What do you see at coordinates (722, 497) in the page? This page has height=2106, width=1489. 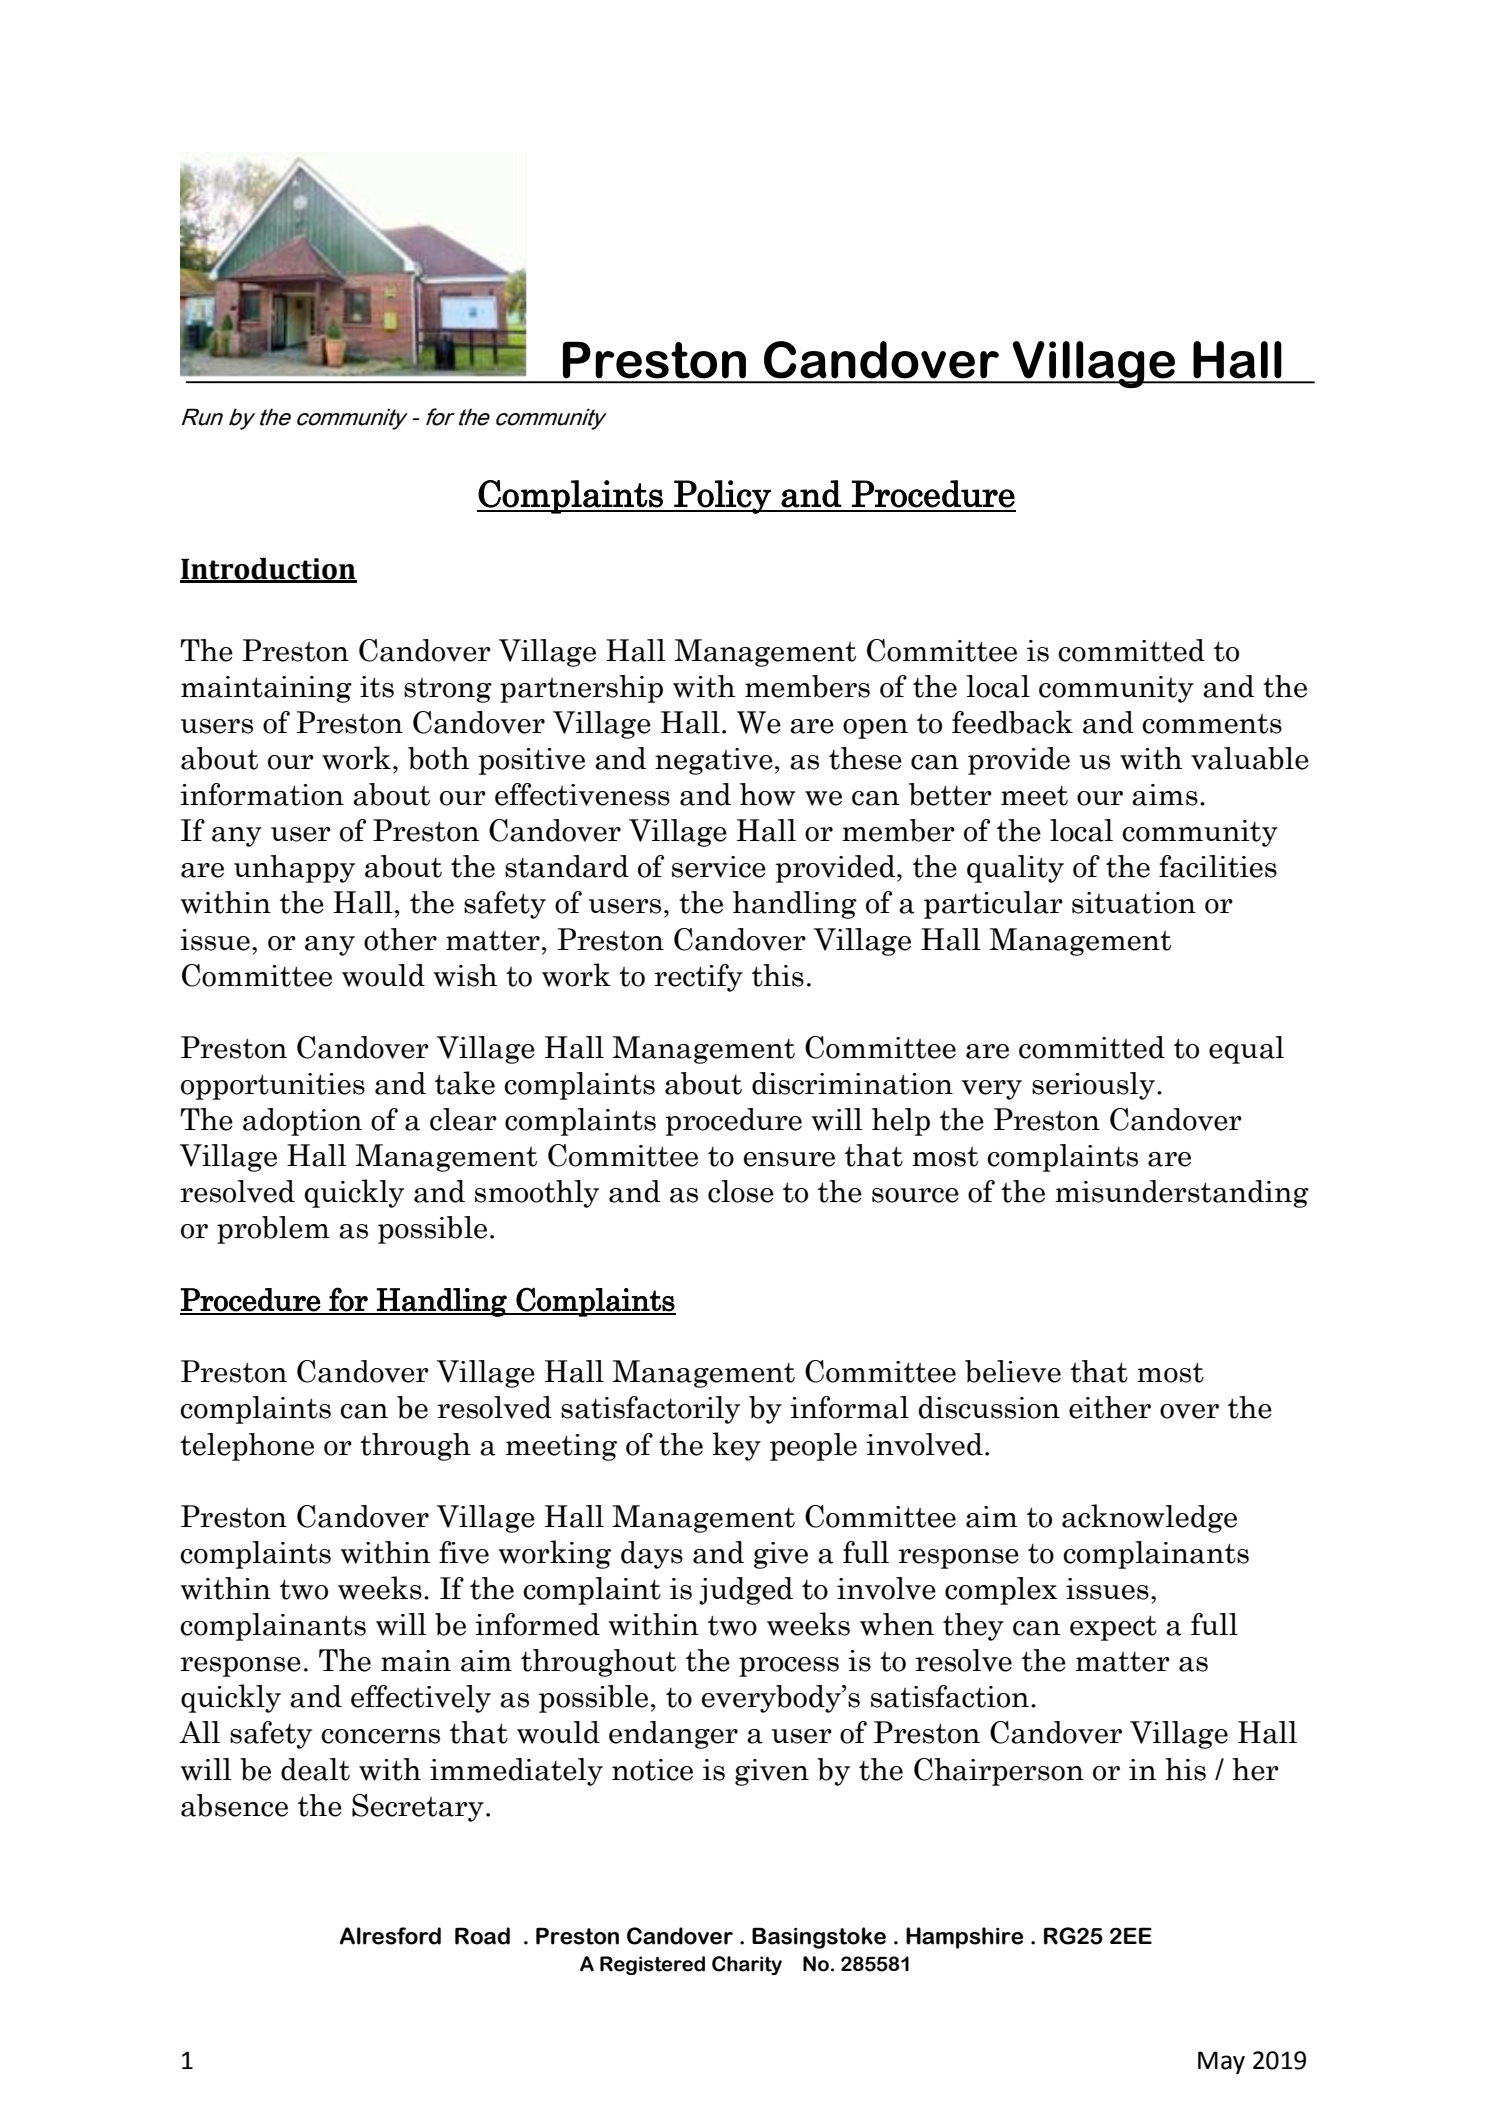 I see `Policy` at bounding box center [722, 497].
